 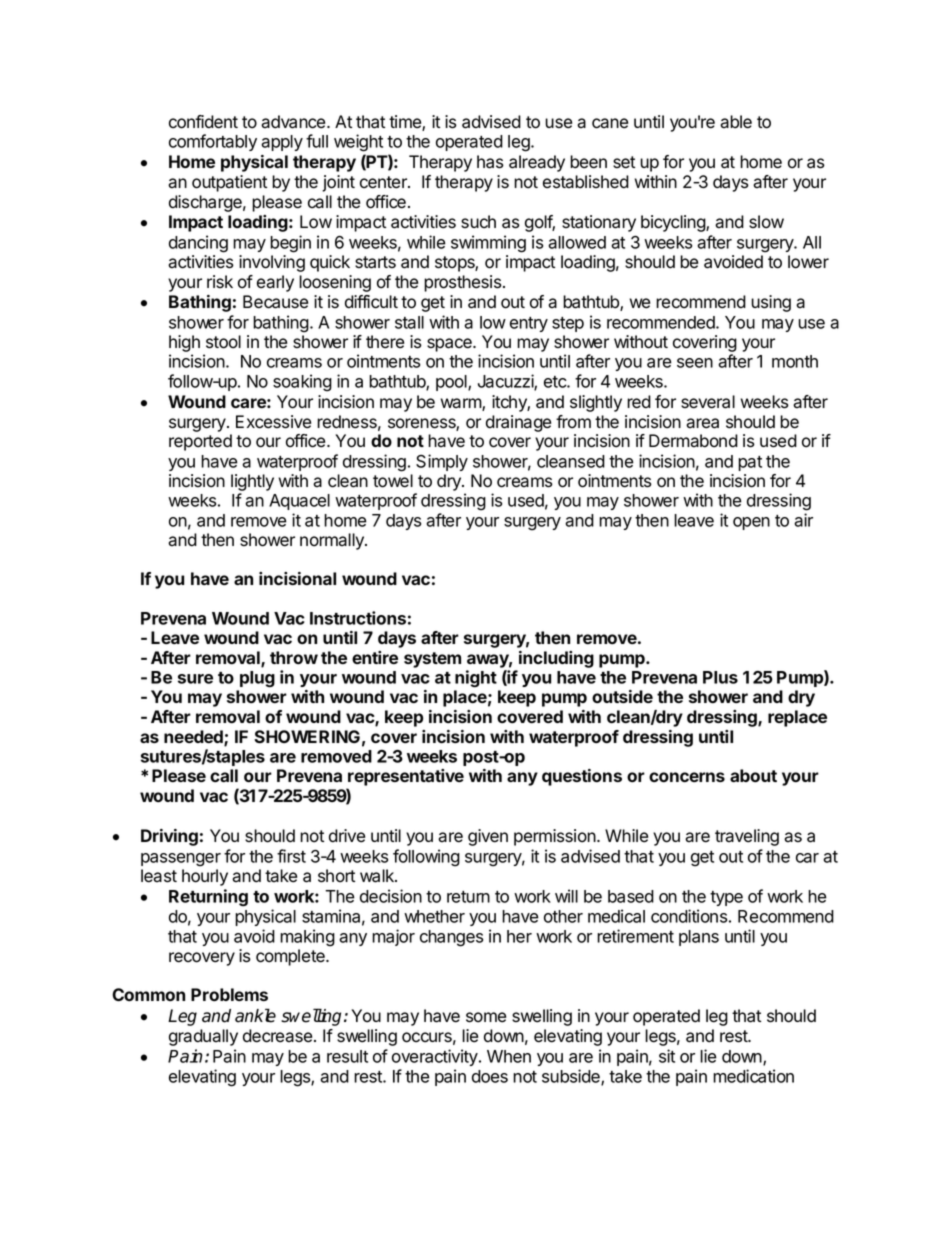 What do you see at coordinates (747, 837) in the image?
I see `traveling` at bounding box center [747, 837].
